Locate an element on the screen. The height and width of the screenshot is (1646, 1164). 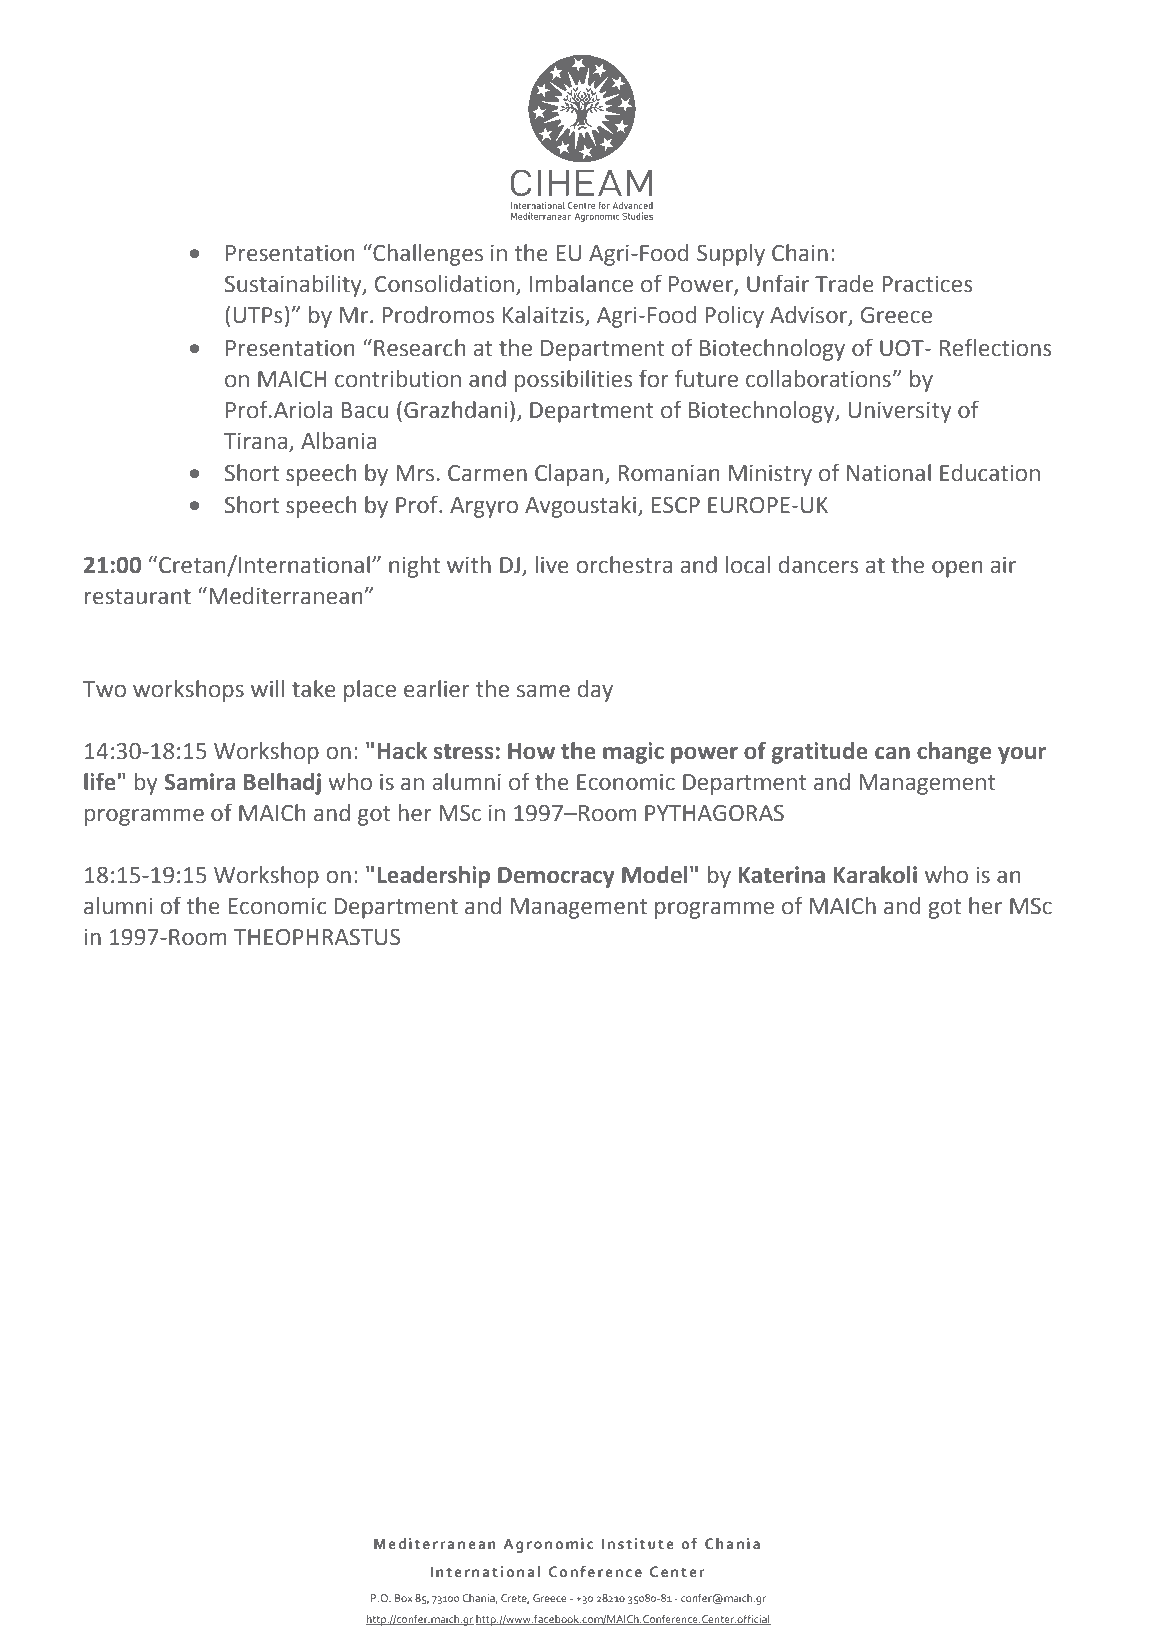
Katerina is located at coordinates (781, 875).
